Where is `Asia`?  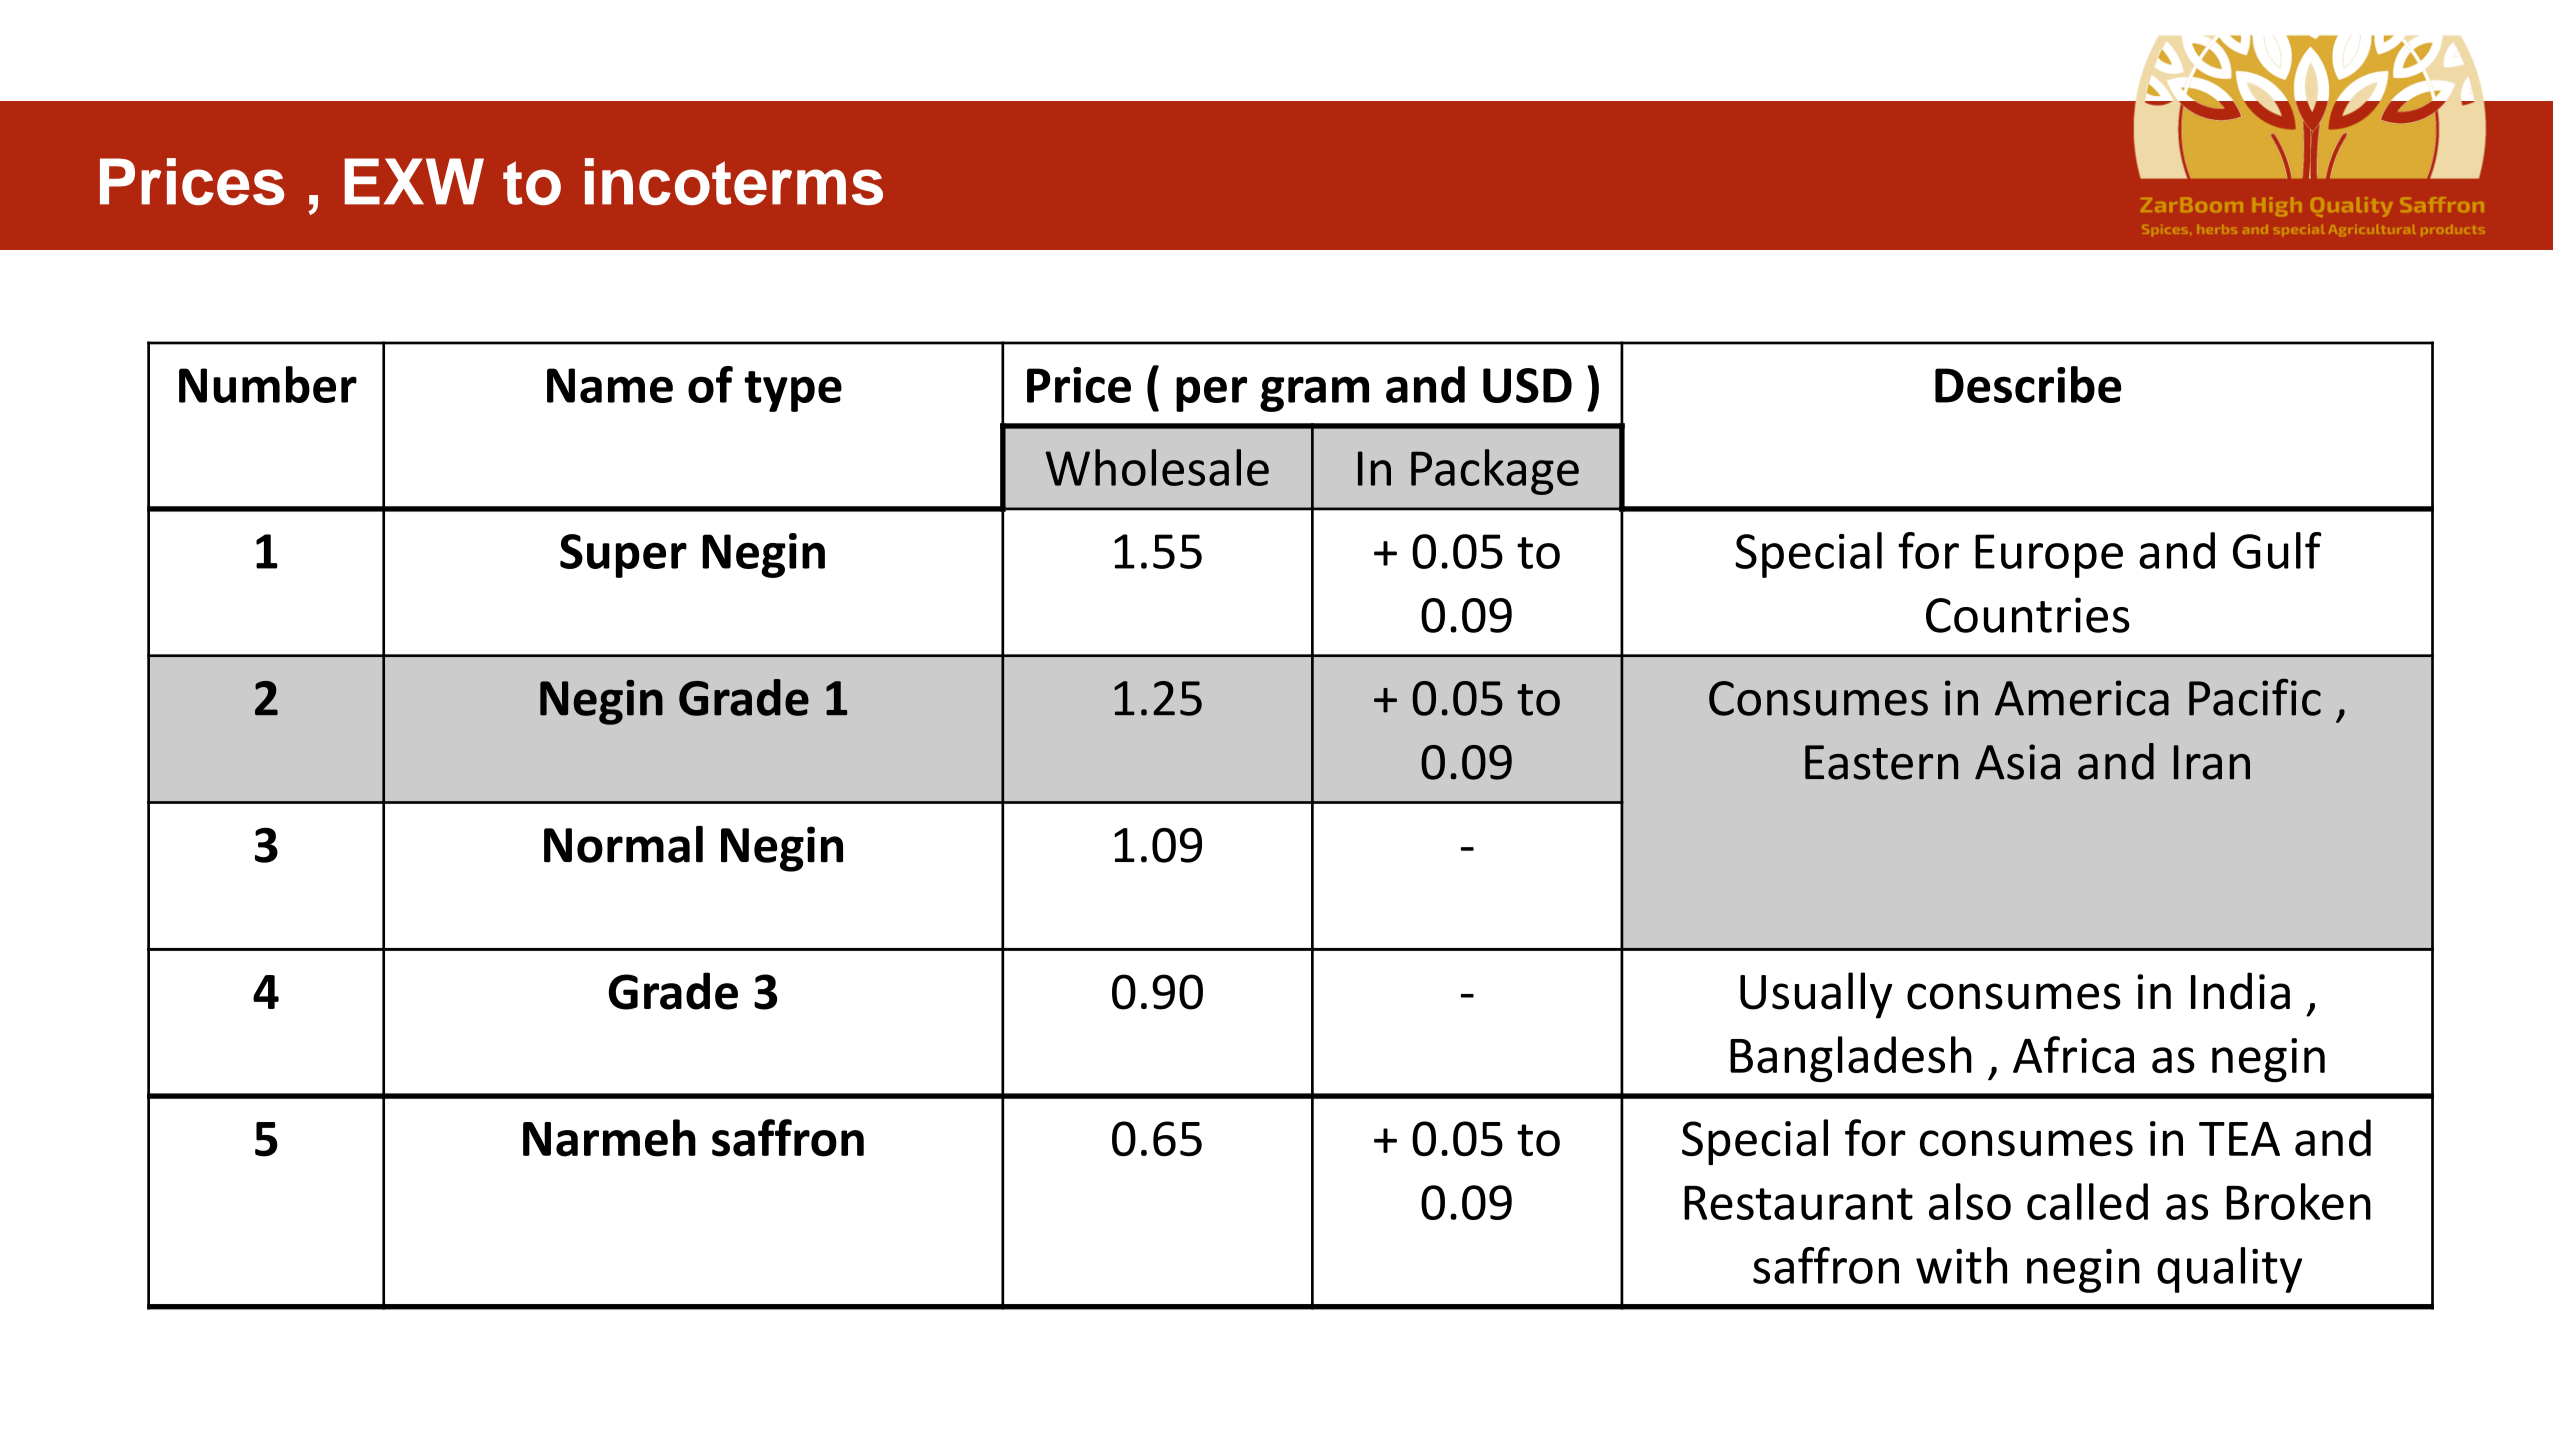
Asia is located at coordinates (2017, 762).
